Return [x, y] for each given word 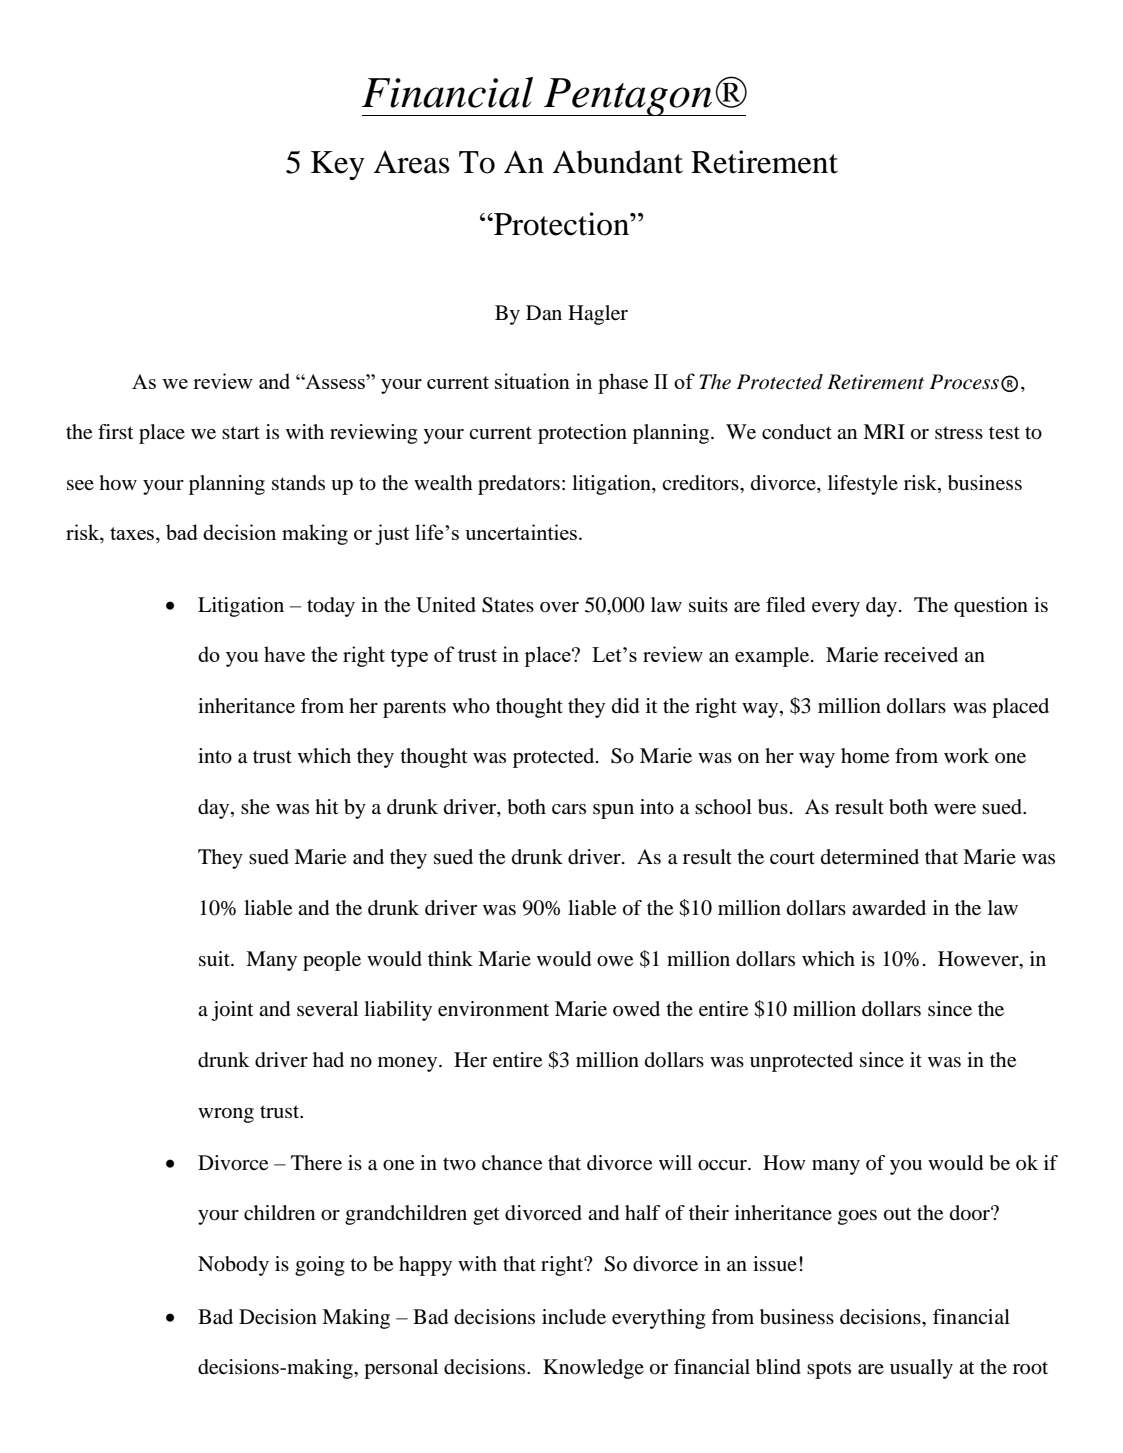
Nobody [233, 1266]
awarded [889, 908]
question [991, 607]
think [450, 958]
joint [232, 1011]
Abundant [618, 162]
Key [338, 165]
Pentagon [628, 97]
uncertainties [521, 532]
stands [298, 483]
